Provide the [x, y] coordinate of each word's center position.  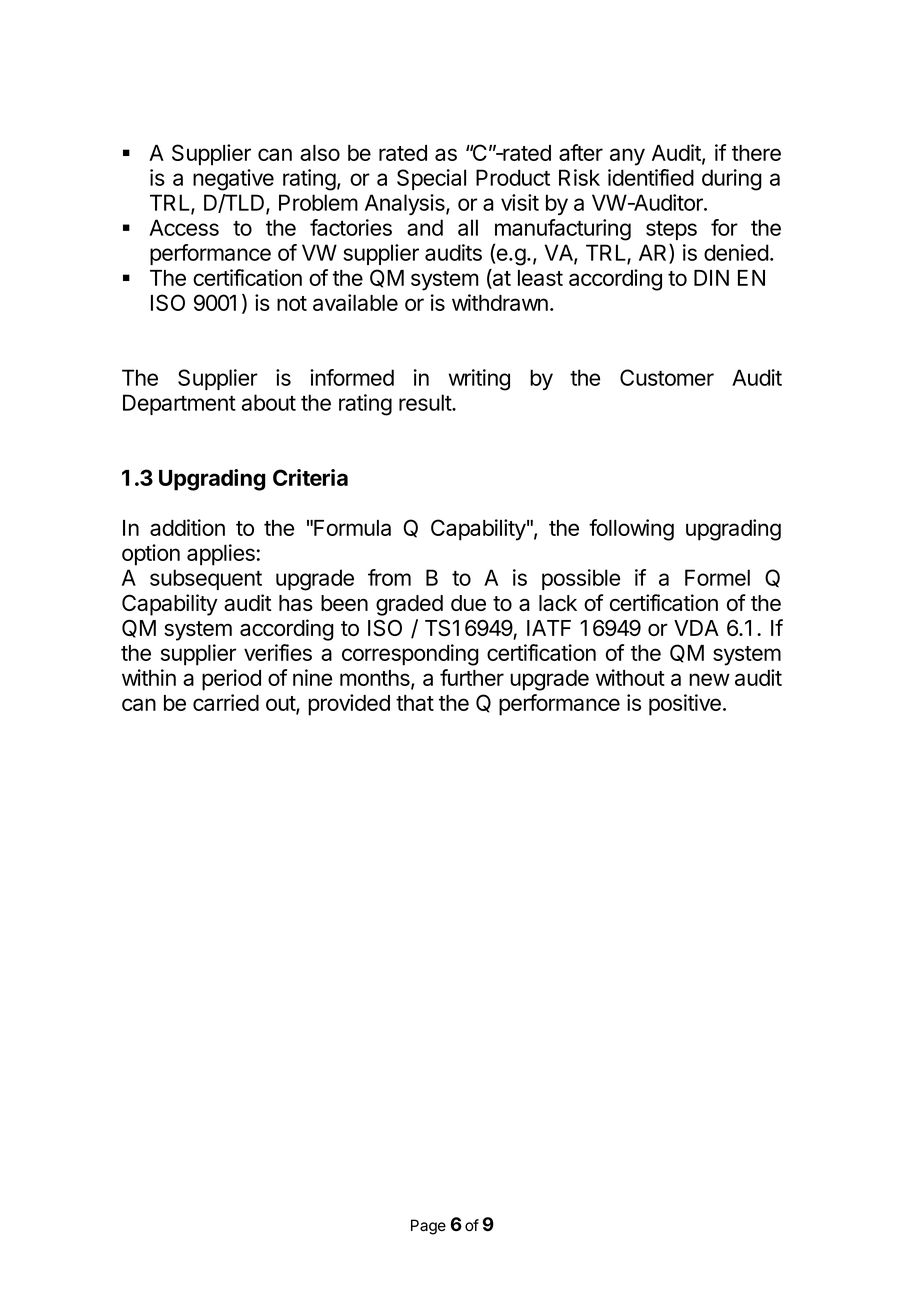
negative [233, 180]
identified [651, 177]
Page [428, 1227]
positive [685, 705]
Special [431, 179]
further [472, 677]
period [231, 680]
